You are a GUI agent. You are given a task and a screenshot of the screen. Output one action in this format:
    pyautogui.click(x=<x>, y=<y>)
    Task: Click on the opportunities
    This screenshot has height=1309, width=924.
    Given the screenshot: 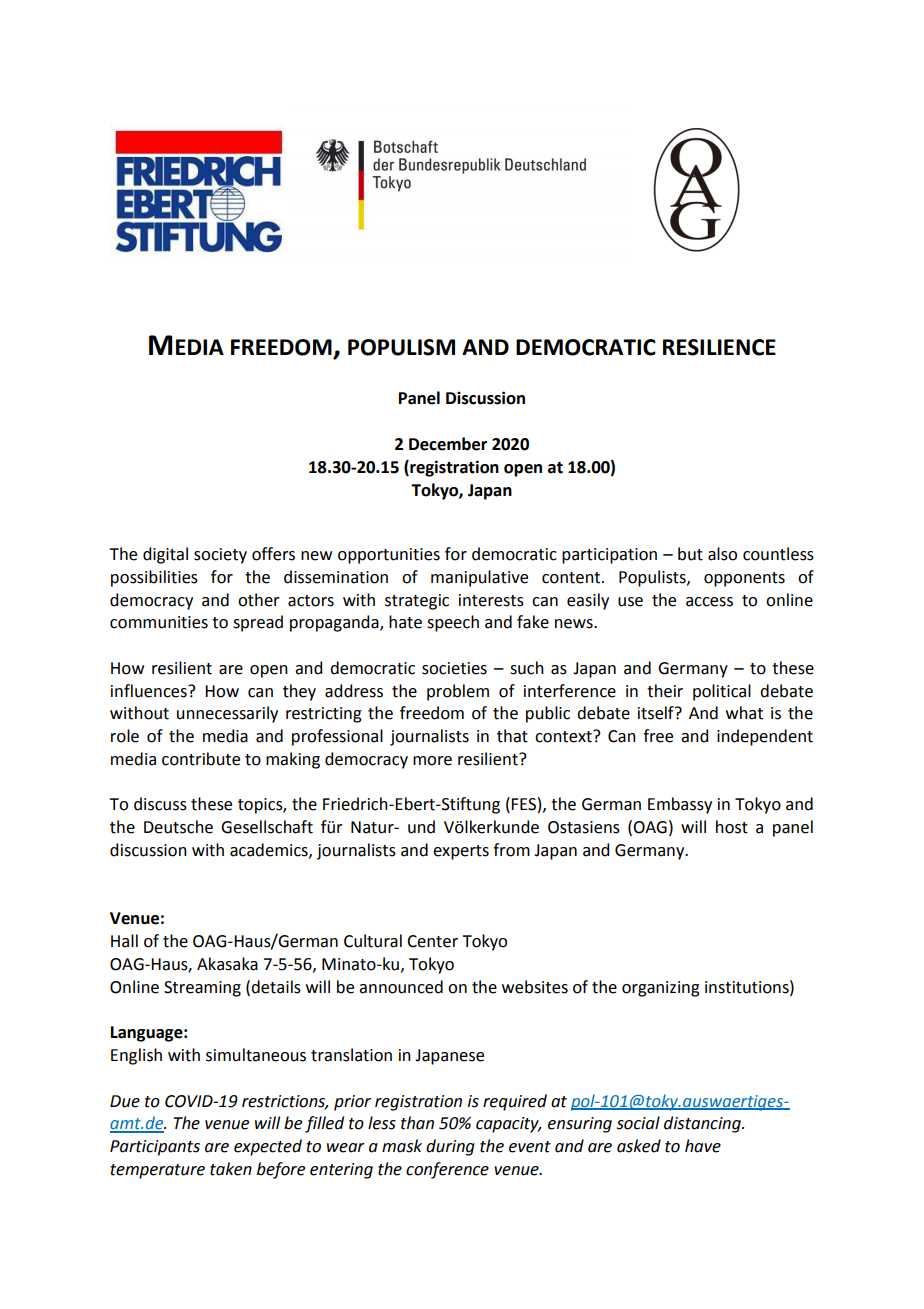 What is the action you would take?
    pyautogui.click(x=389, y=556)
